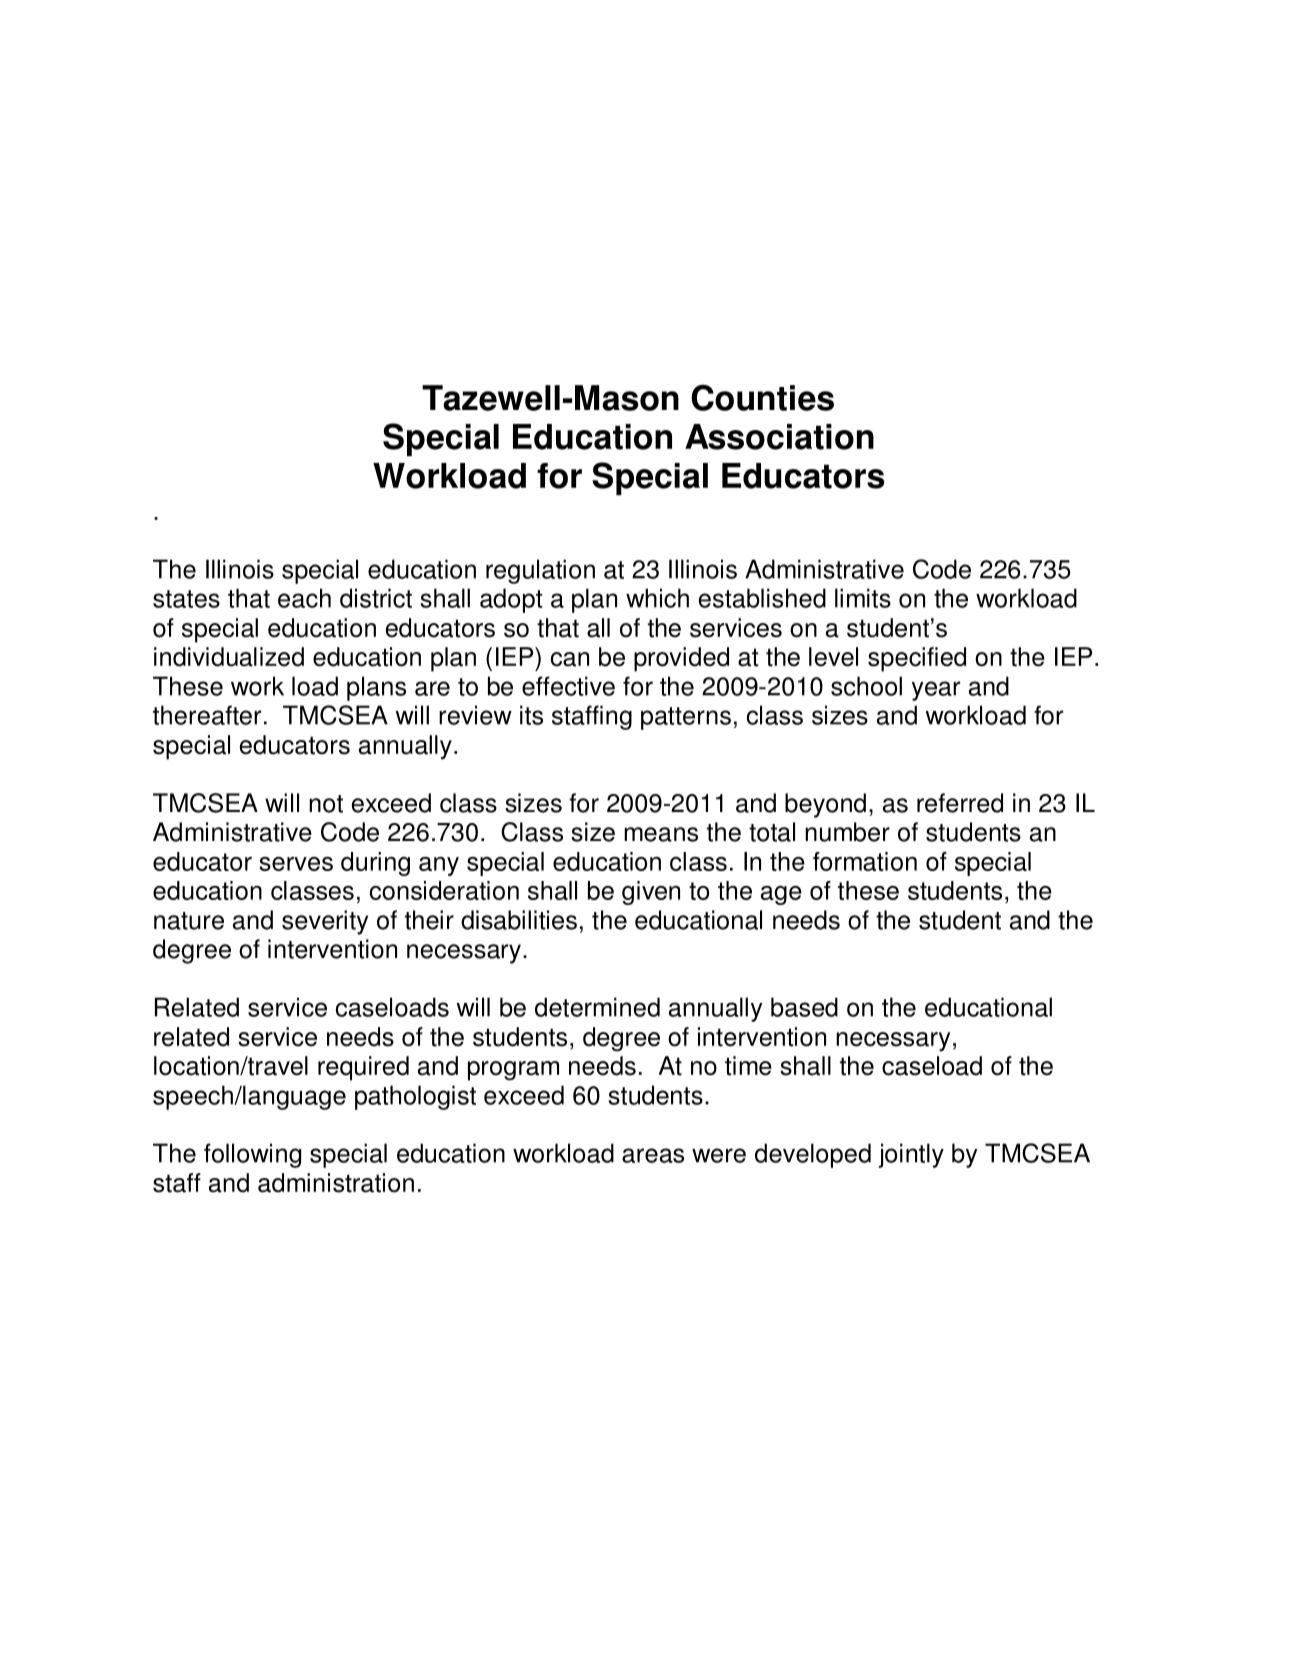  What do you see at coordinates (326, 804) in the document?
I see `not` at bounding box center [326, 804].
